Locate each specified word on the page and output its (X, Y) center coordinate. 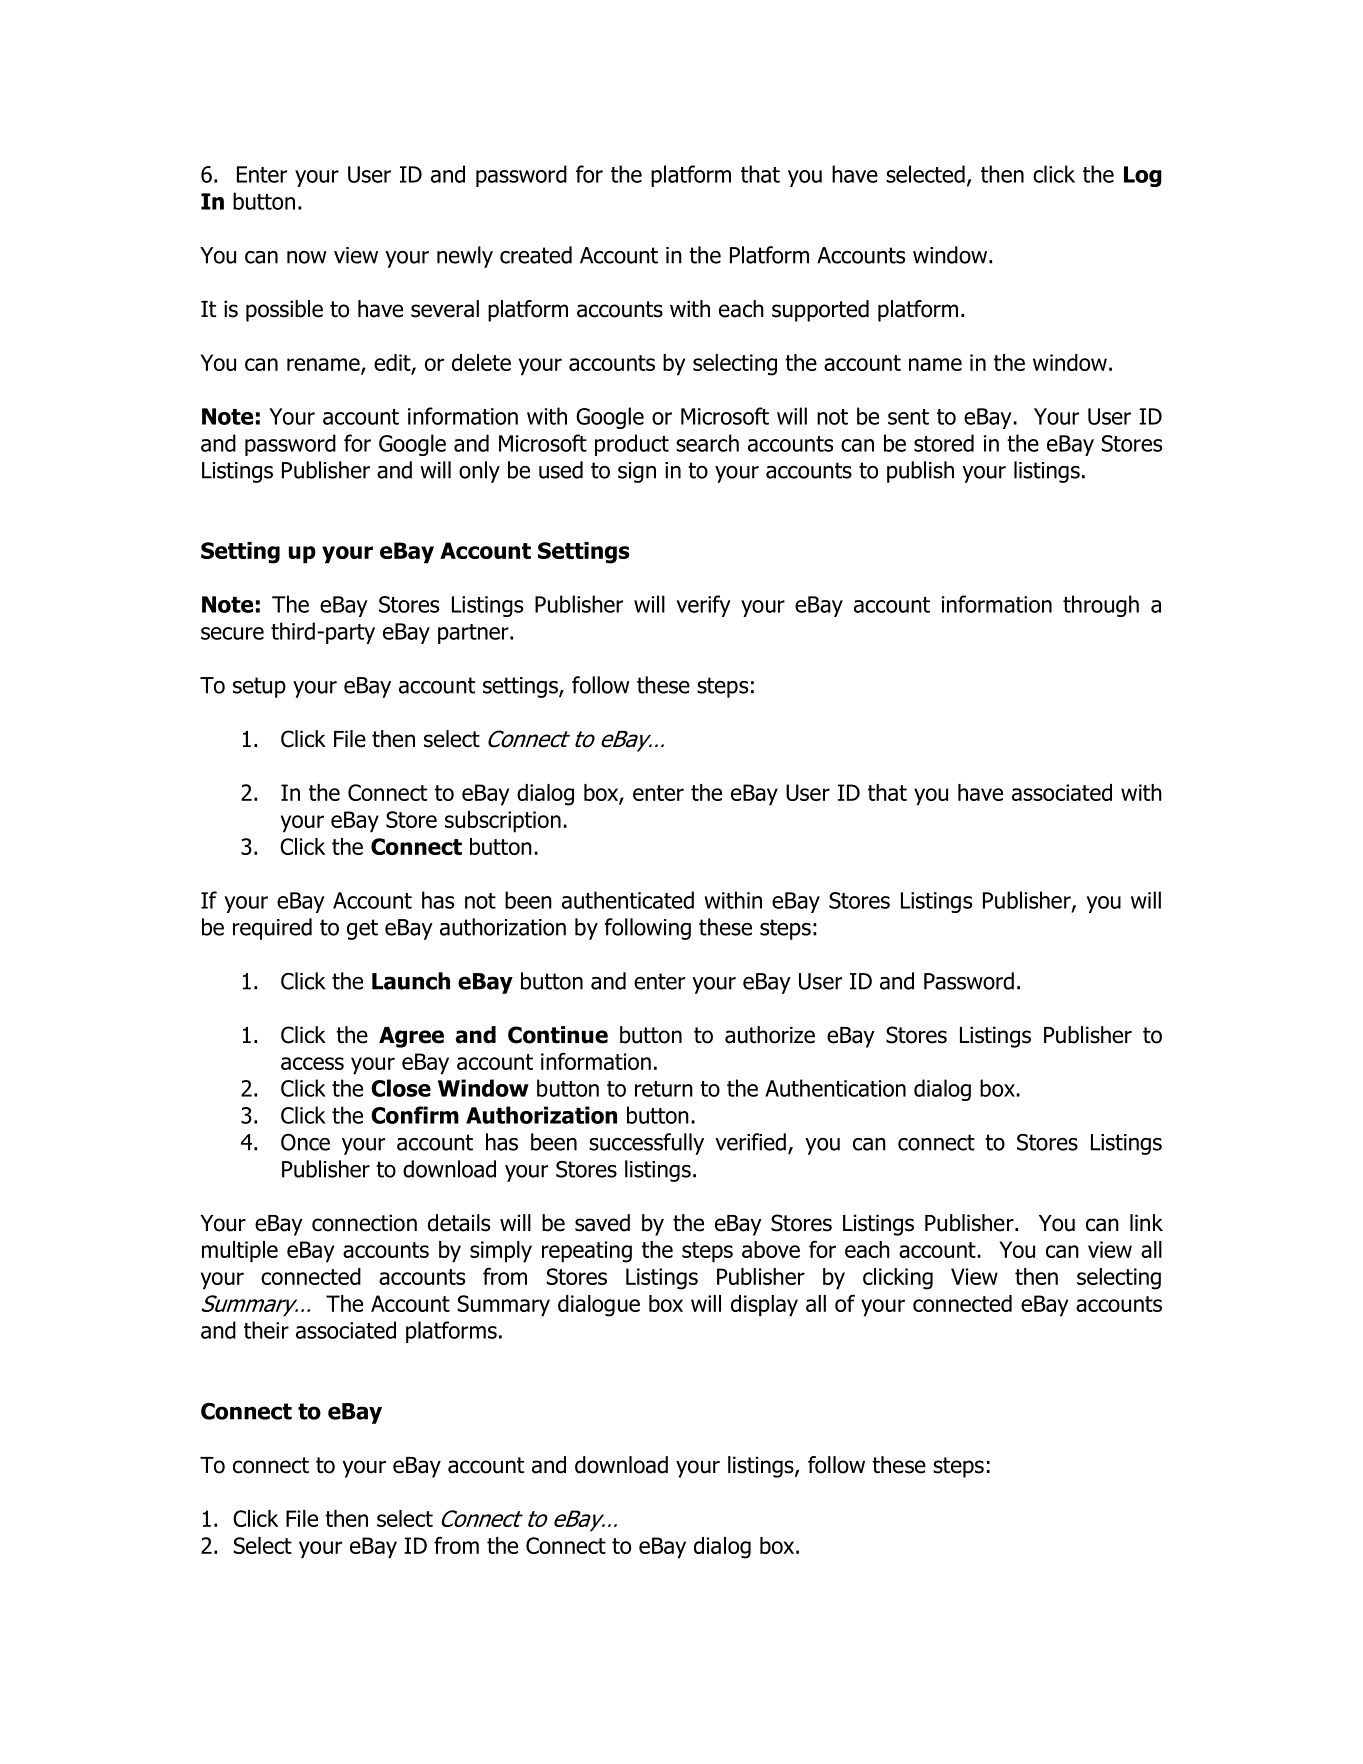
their (266, 1330)
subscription (503, 822)
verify (703, 606)
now (307, 257)
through (1101, 606)
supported (820, 311)
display (764, 1306)
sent (908, 417)
